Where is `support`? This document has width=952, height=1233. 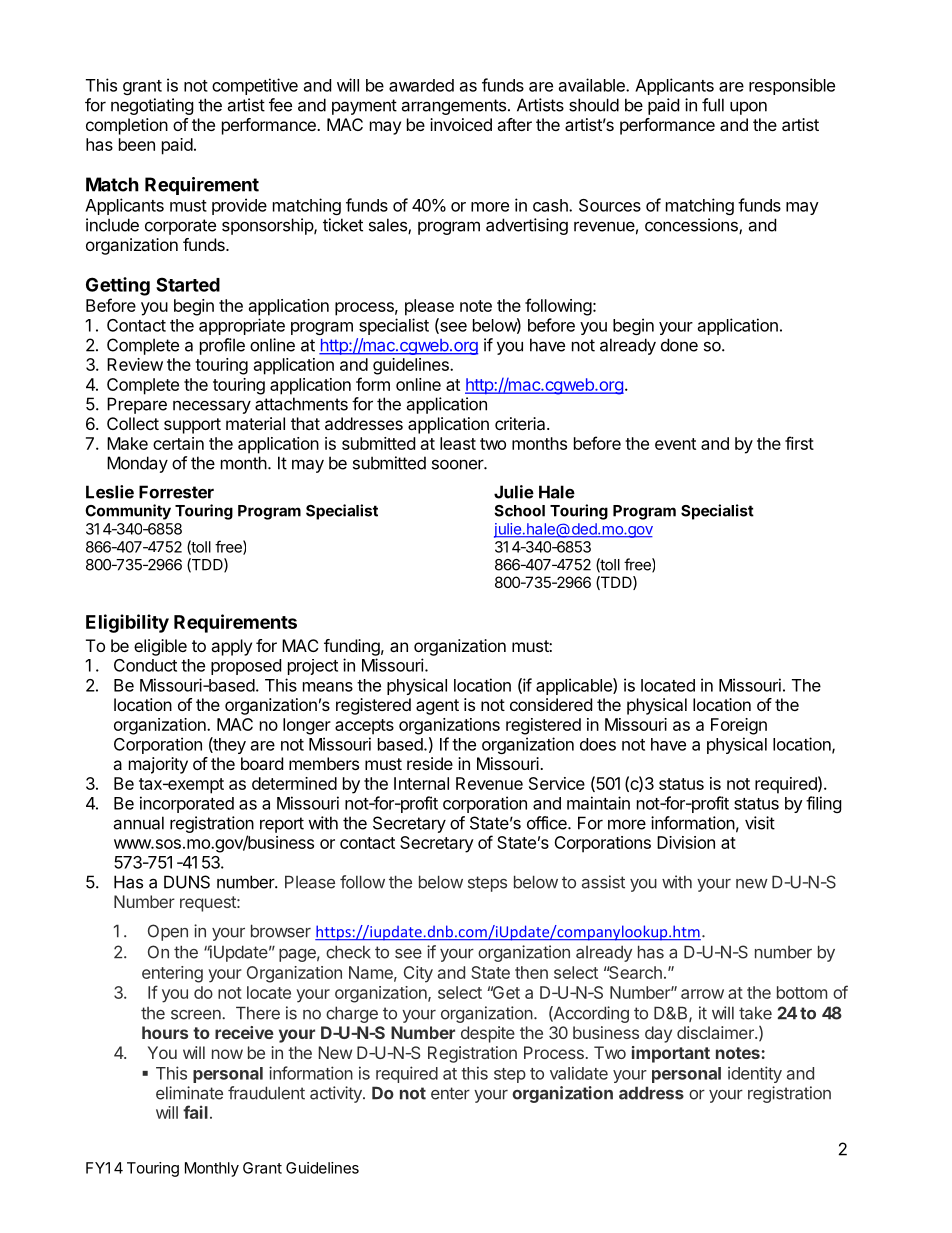 support is located at coordinates (192, 426).
